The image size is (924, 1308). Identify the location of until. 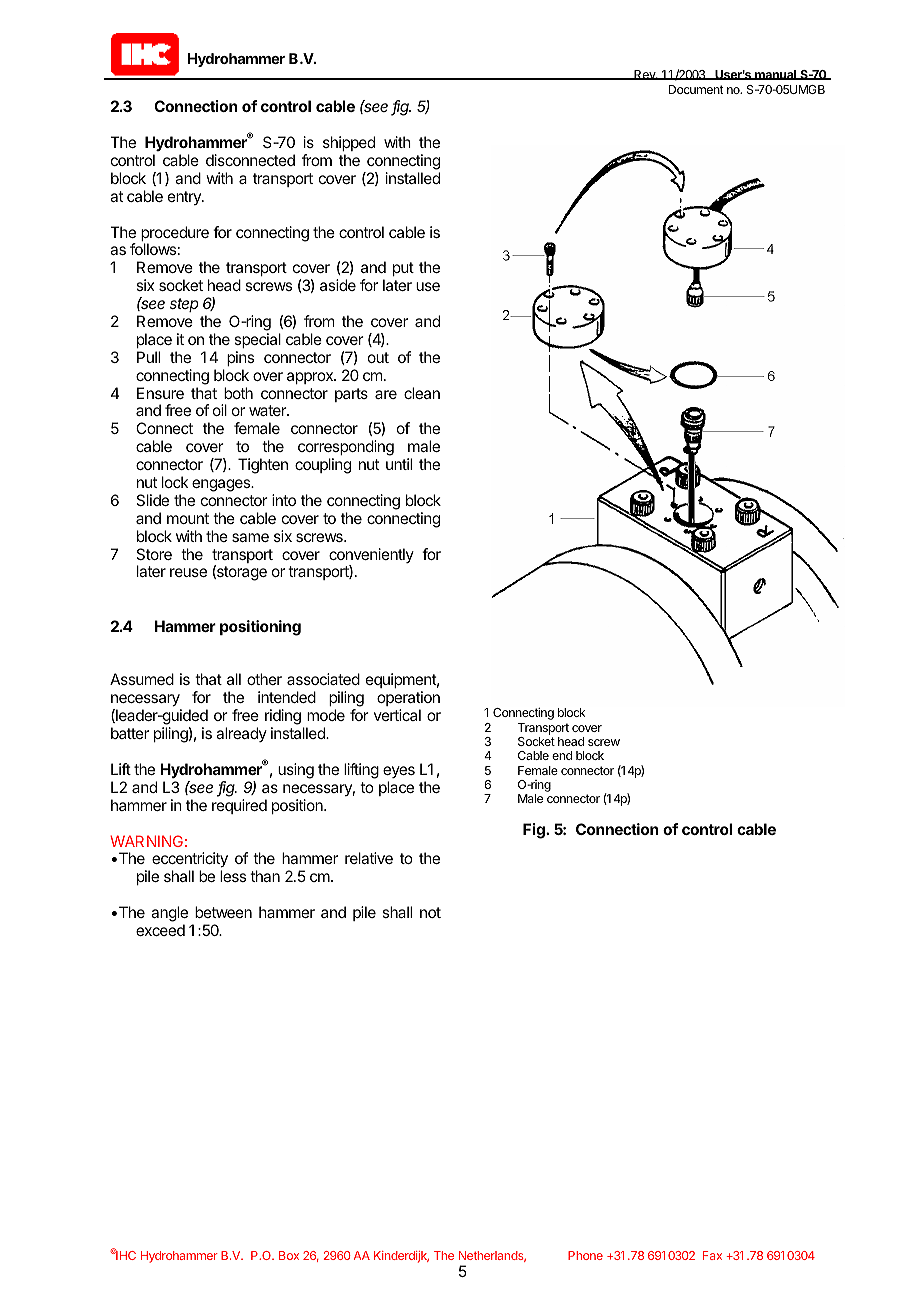
(399, 464).
